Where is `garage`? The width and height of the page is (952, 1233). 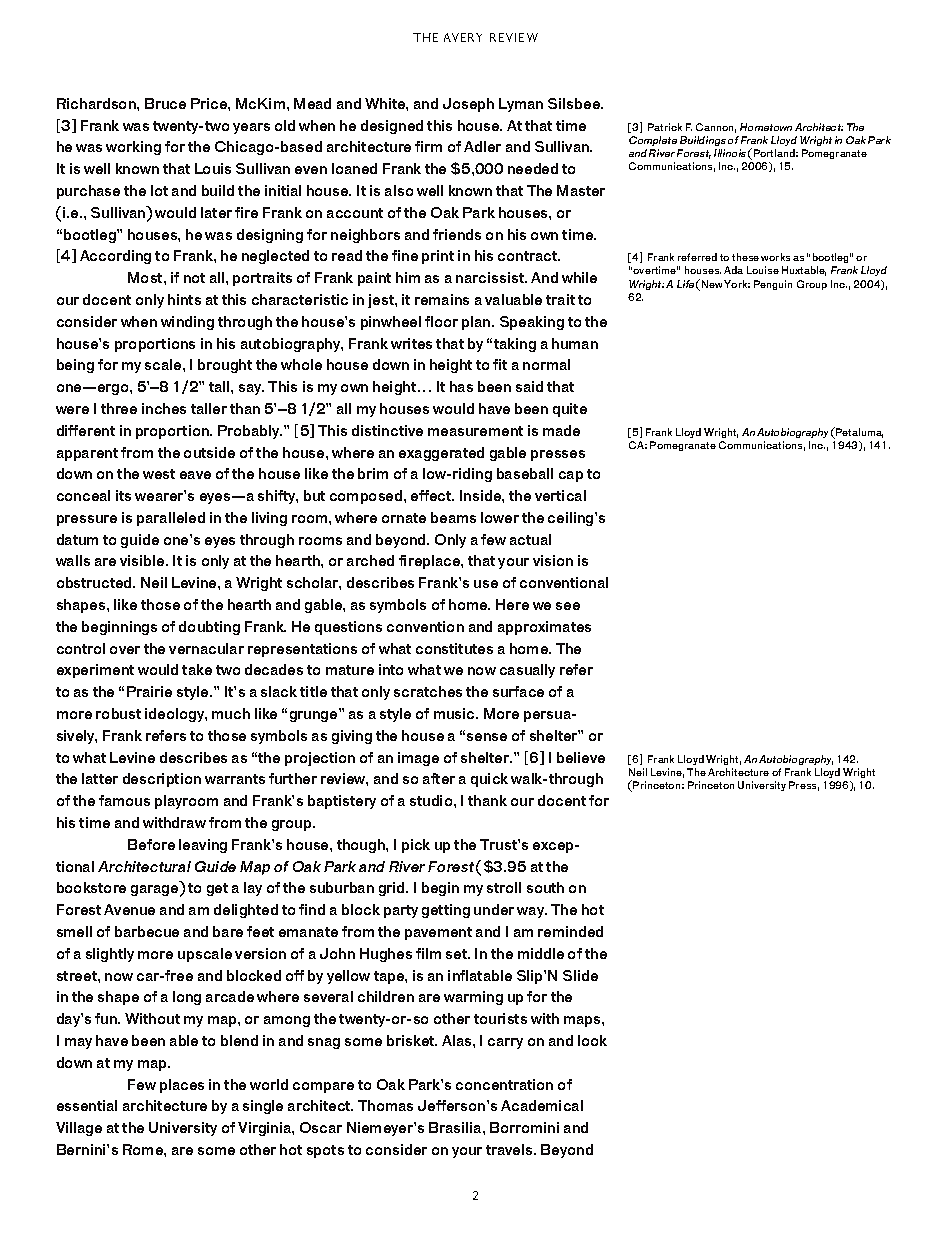 garage is located at coordinates (156, 891).
